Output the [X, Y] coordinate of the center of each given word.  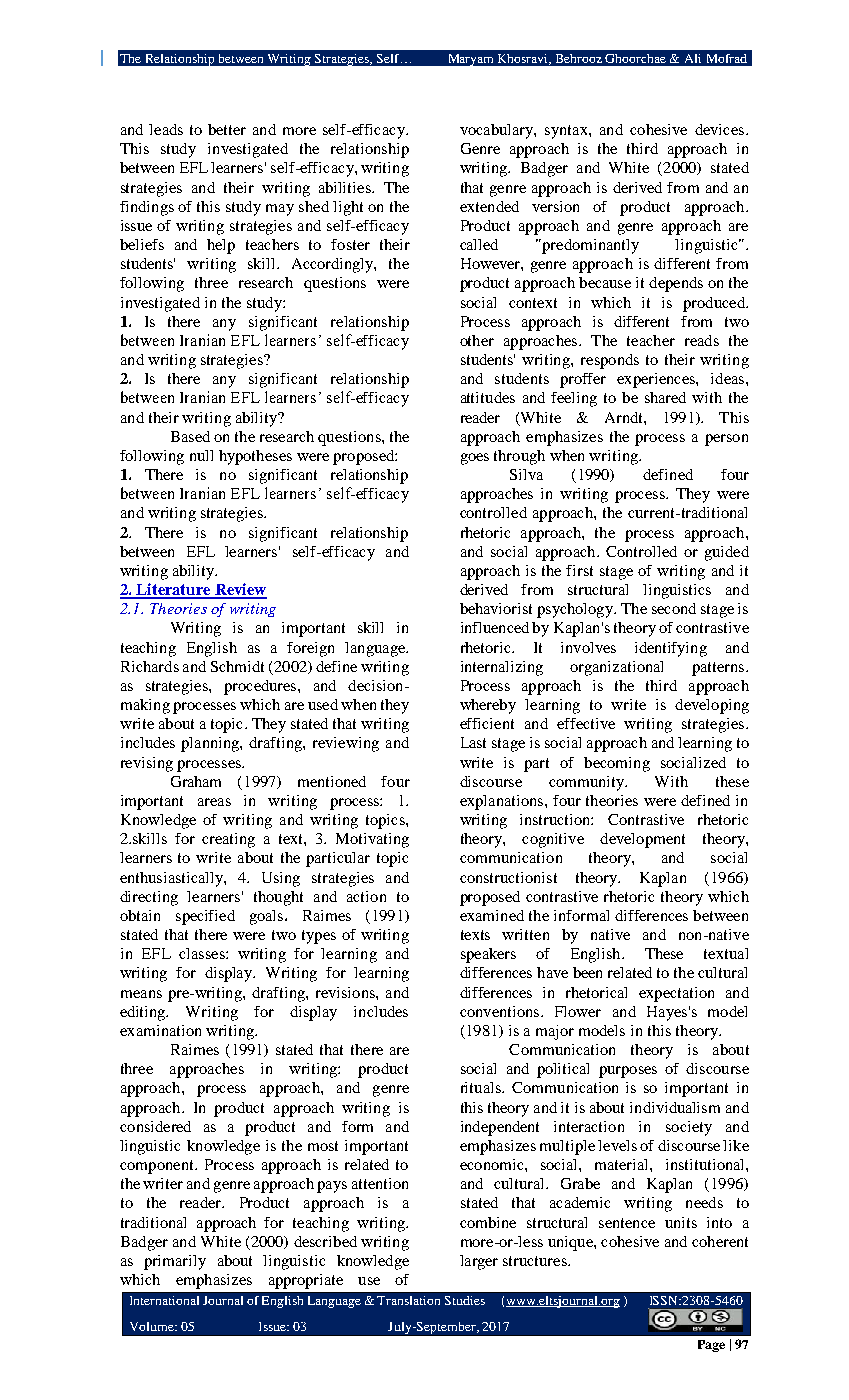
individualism [675, 1107]
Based [190, 436]
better [227, 129]
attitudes [488, 397]
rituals [482, 1087]
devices [721, 129]
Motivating [372, 840]
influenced [495, 627]
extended [489, 206]
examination [160, 1030]
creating [228, 840]
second [674, 608]
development [642, 840]
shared [665, 397]
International [164, 1300]
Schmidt [237, 666]
